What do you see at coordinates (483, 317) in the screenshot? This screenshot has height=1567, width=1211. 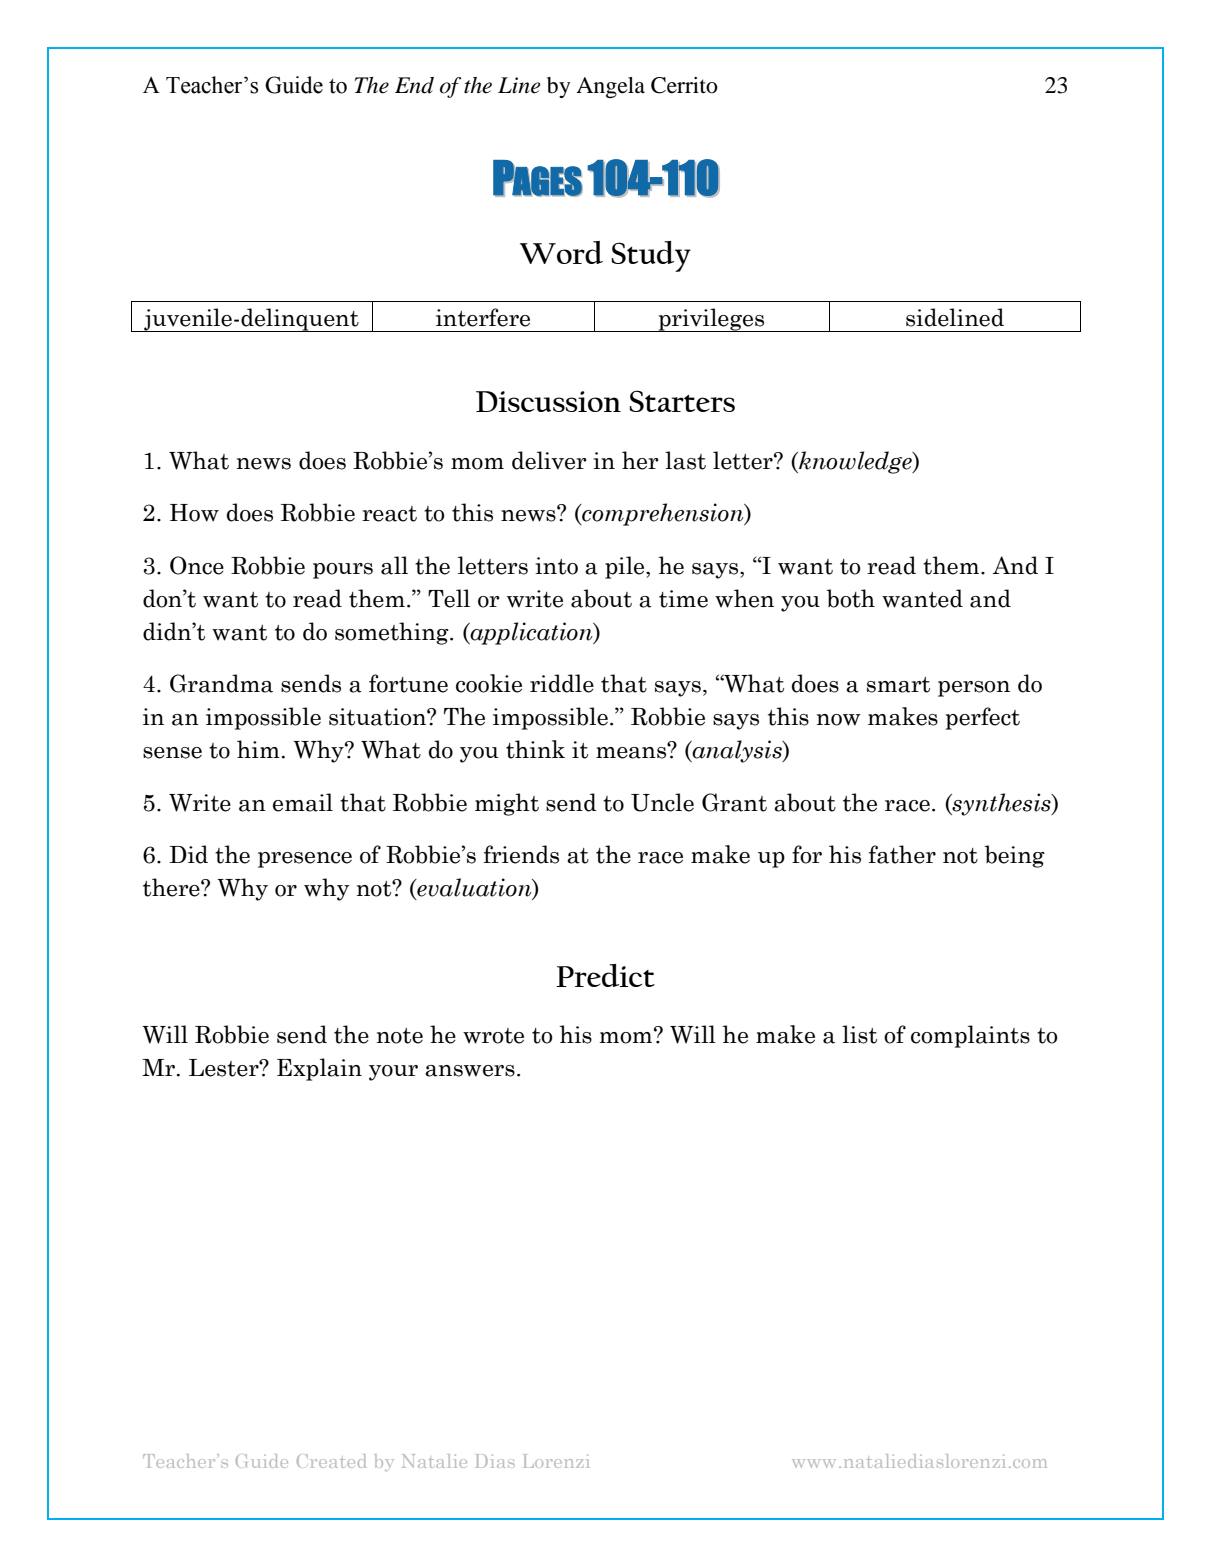 I see `interfere` at bounding box center [483, 317].
